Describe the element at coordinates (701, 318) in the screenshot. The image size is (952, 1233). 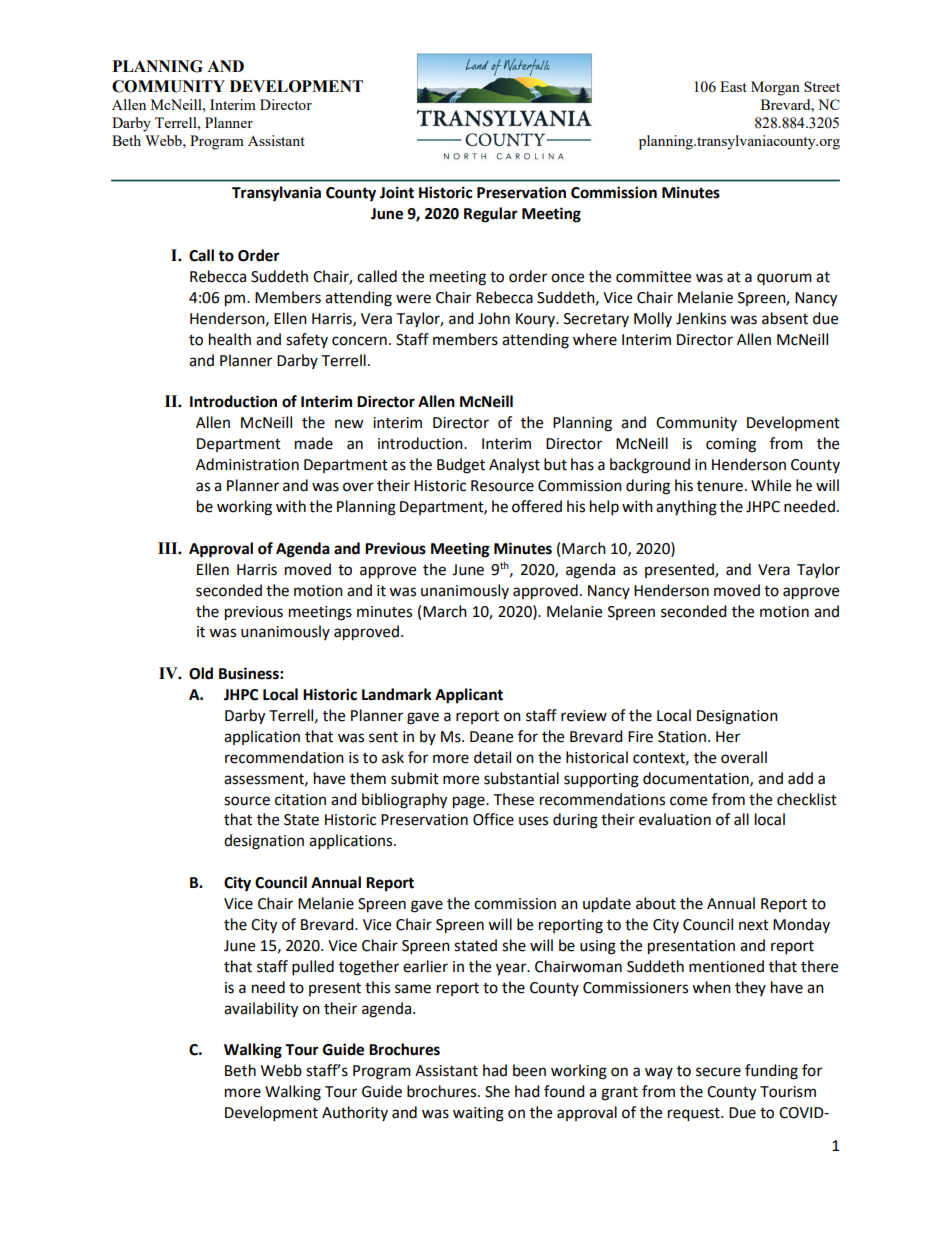
I see `Jenkins` at that location.
